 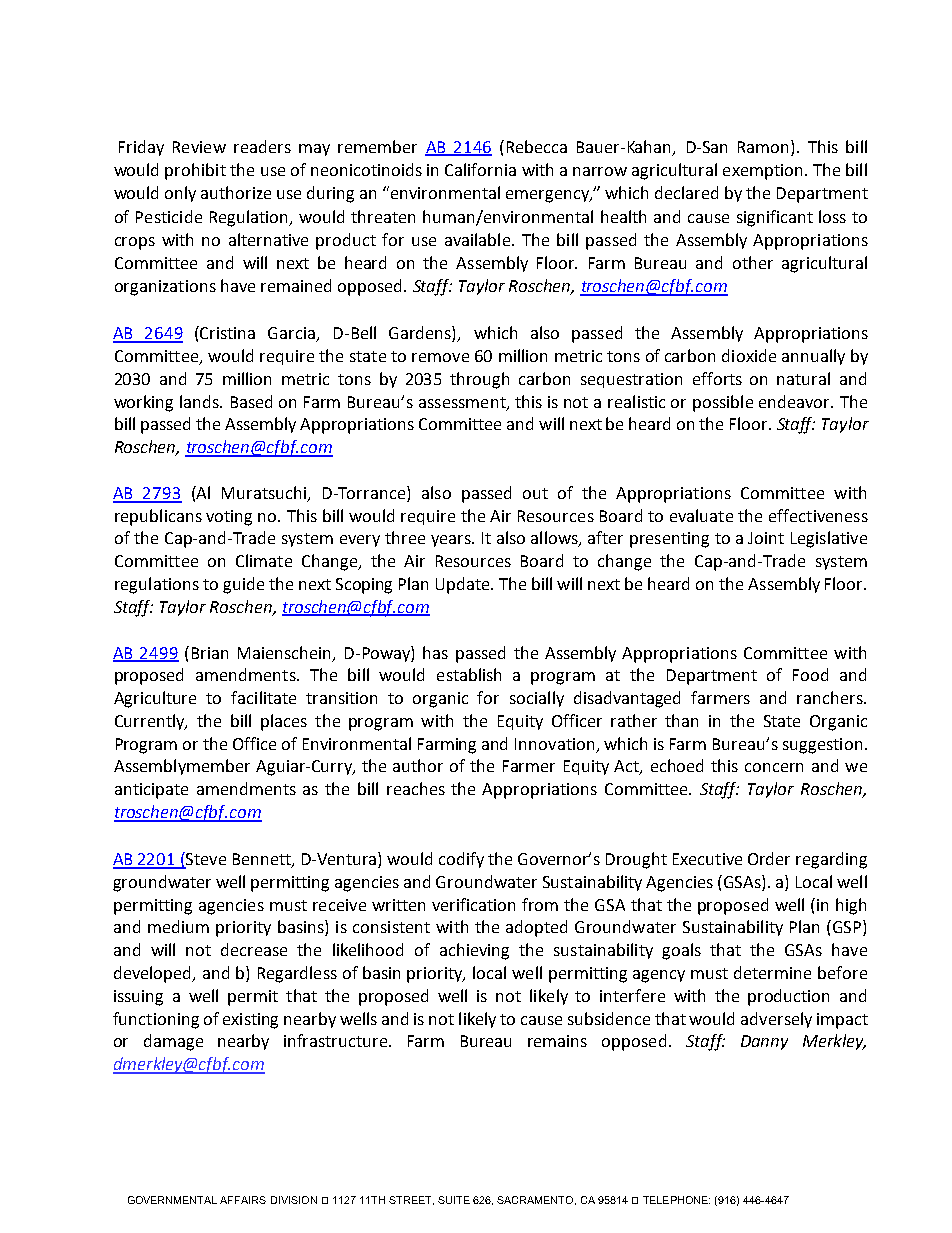 I want to click on prohibit, so click(x=195, y=171).
